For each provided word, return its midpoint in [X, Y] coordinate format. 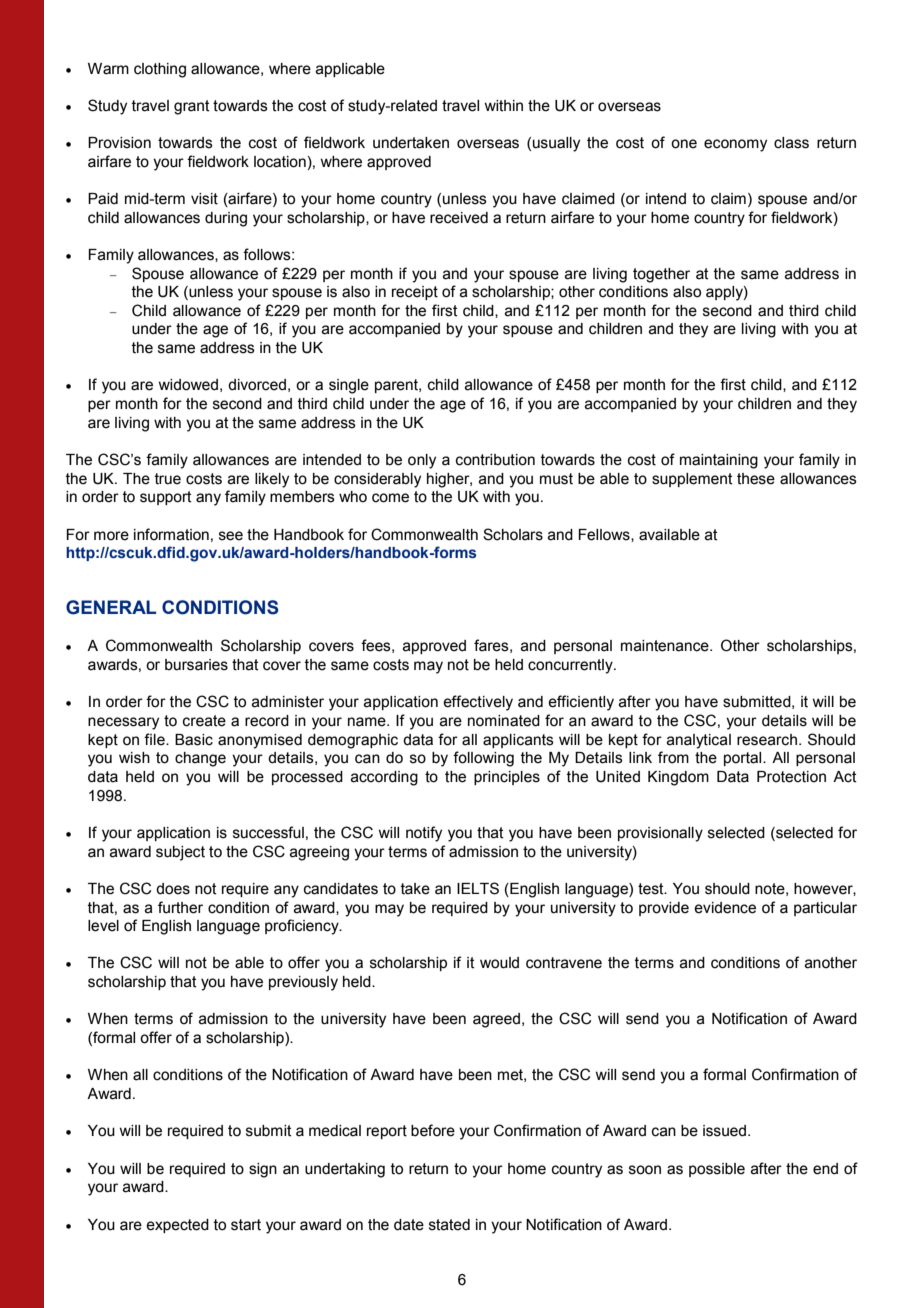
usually [556, 144]
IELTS [478, 888]
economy [735, 145]
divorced [257, 385]
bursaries [196, 665]
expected [177, 1226]
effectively [478, 703]
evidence [725, 908]
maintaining [719, 461]
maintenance [666, 646]
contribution [495, 460]
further [180, 907]
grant [192, 107]
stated [449, 1225]
